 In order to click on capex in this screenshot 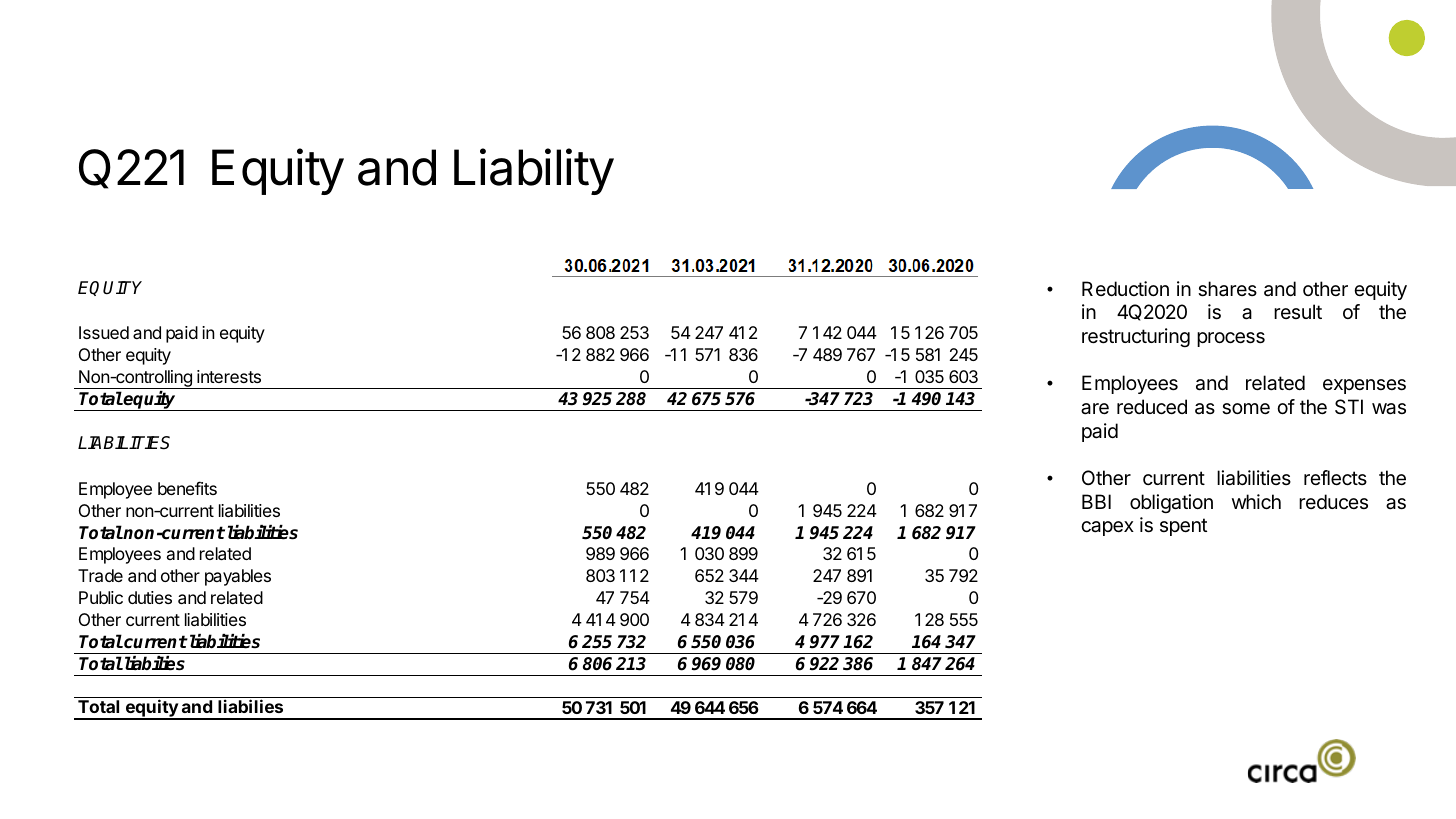, I will do `click(1107, 528)`.
